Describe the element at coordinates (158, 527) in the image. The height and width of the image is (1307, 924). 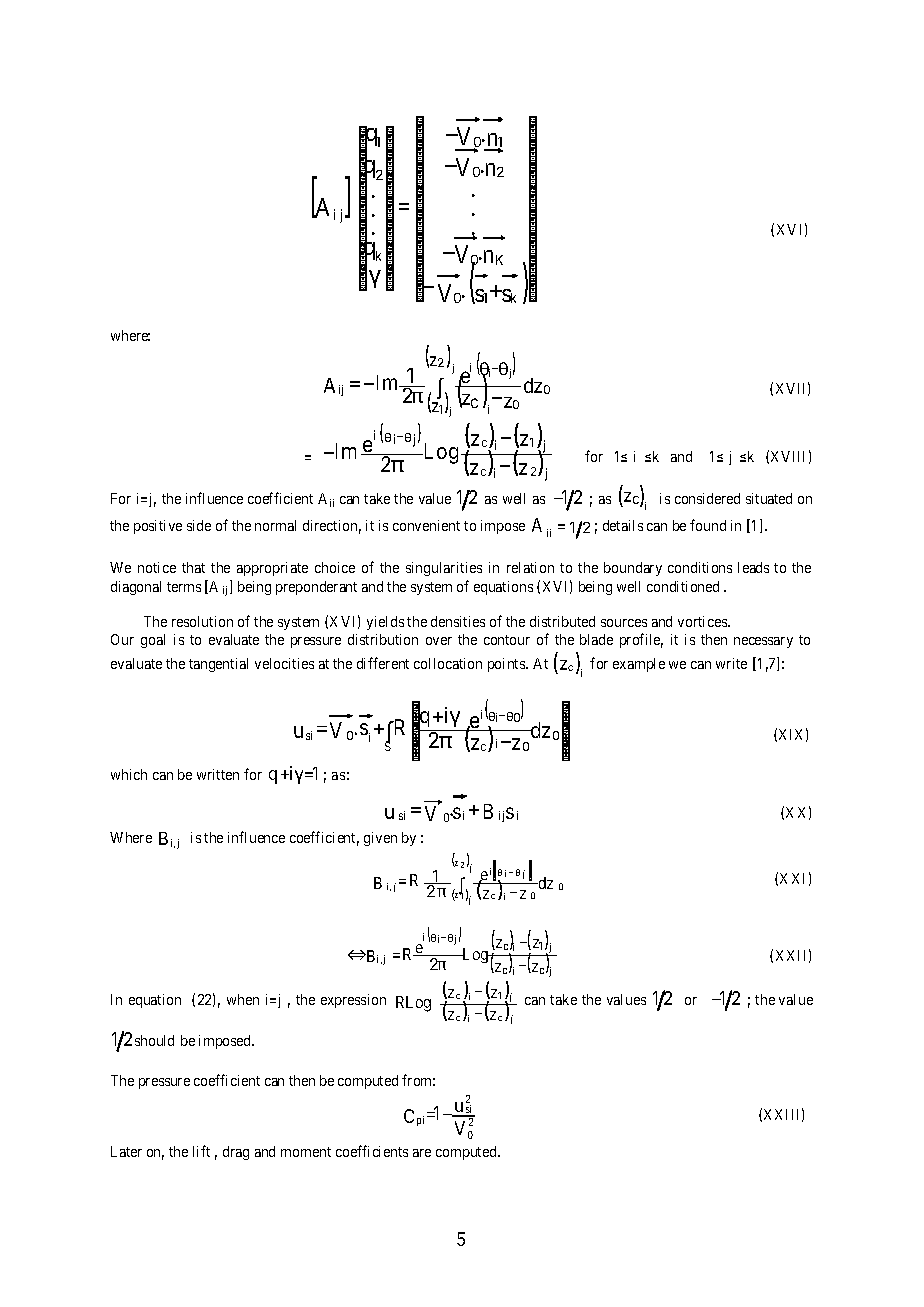
I see `positive` at that location.
